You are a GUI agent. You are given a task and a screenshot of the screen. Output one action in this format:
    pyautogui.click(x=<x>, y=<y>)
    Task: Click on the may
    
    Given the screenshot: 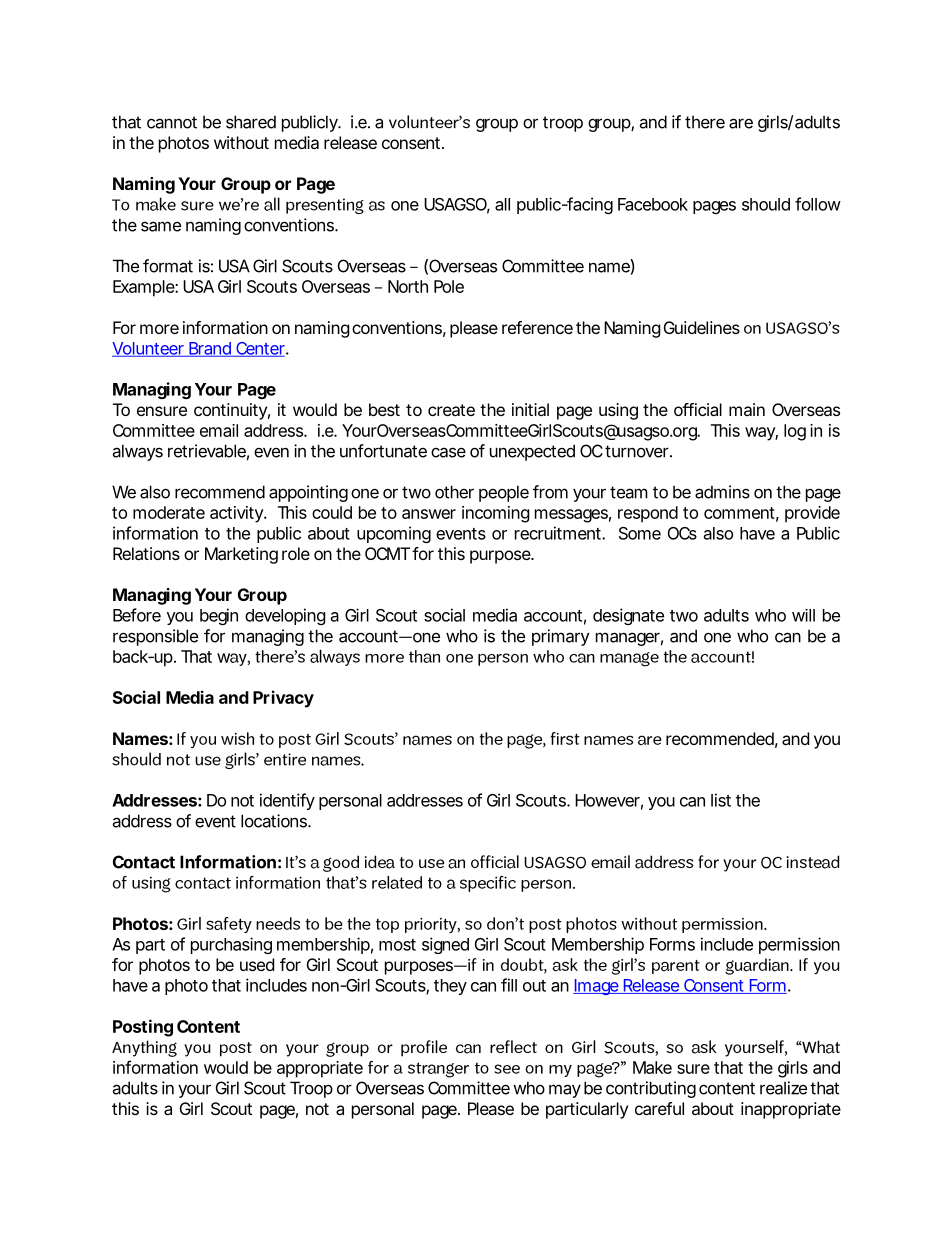 What is the action you would take?
    pyautogui.click(x=565, y=1091)
